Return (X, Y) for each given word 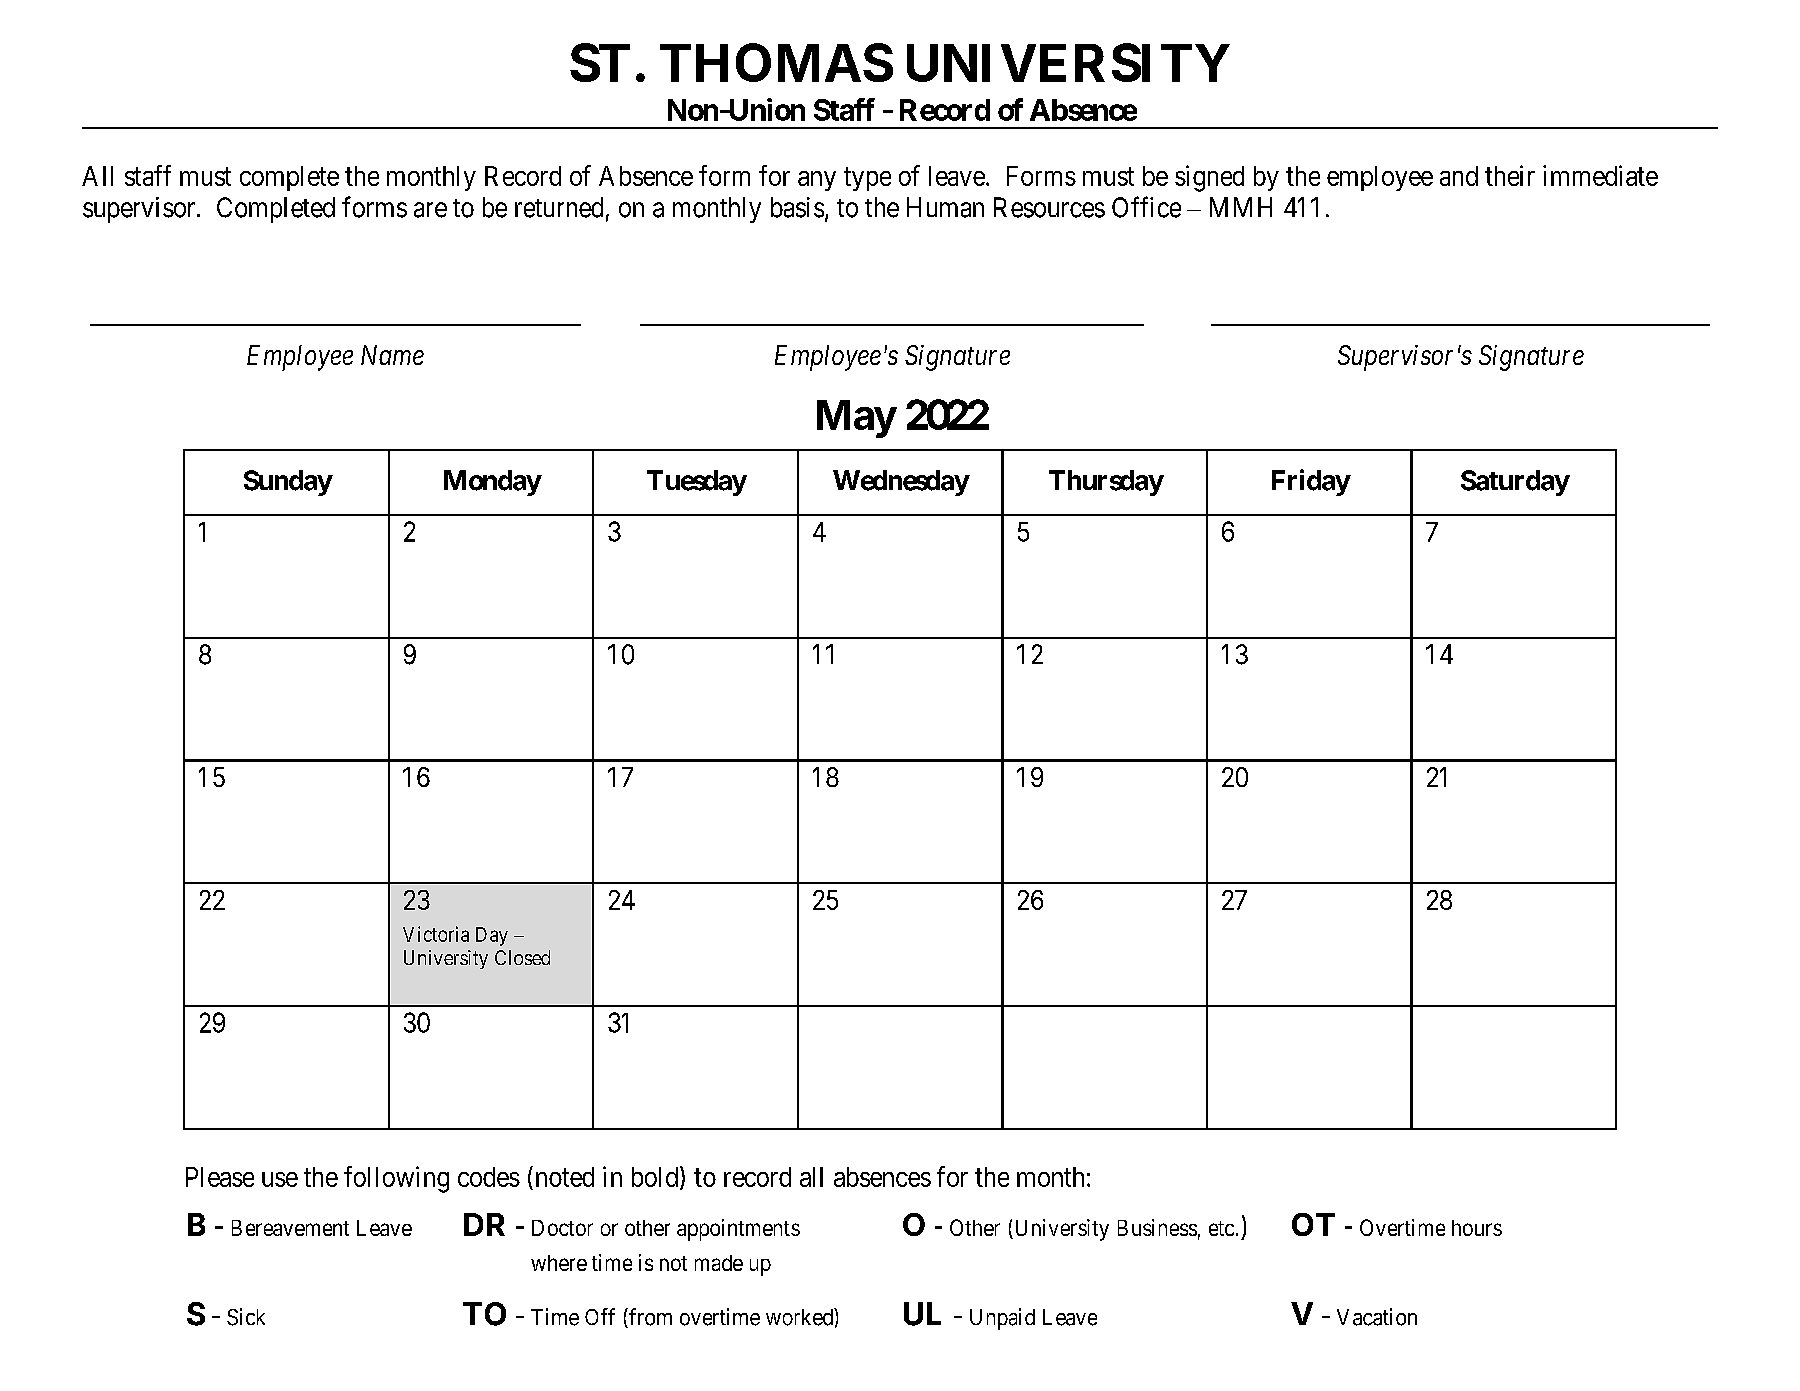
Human (945, 207)
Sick (246, 1317)
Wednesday (901, 483)
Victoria (436, 934)
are (430, 210)
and (1459, 176)
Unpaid (1002, 1319)
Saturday (1515, 483)
